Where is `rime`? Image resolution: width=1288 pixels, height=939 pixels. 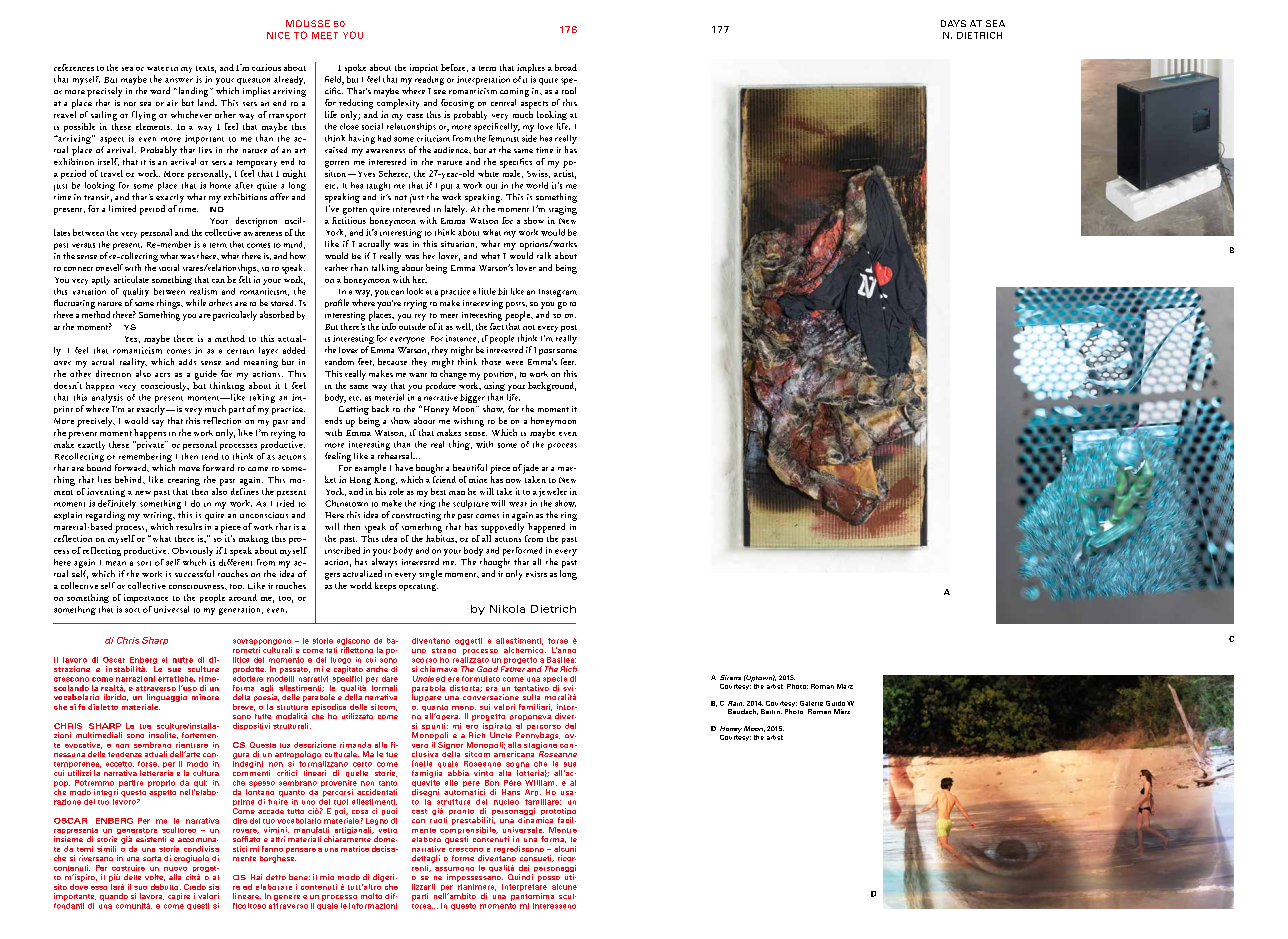
rime is located at coordinates (208, 679).
